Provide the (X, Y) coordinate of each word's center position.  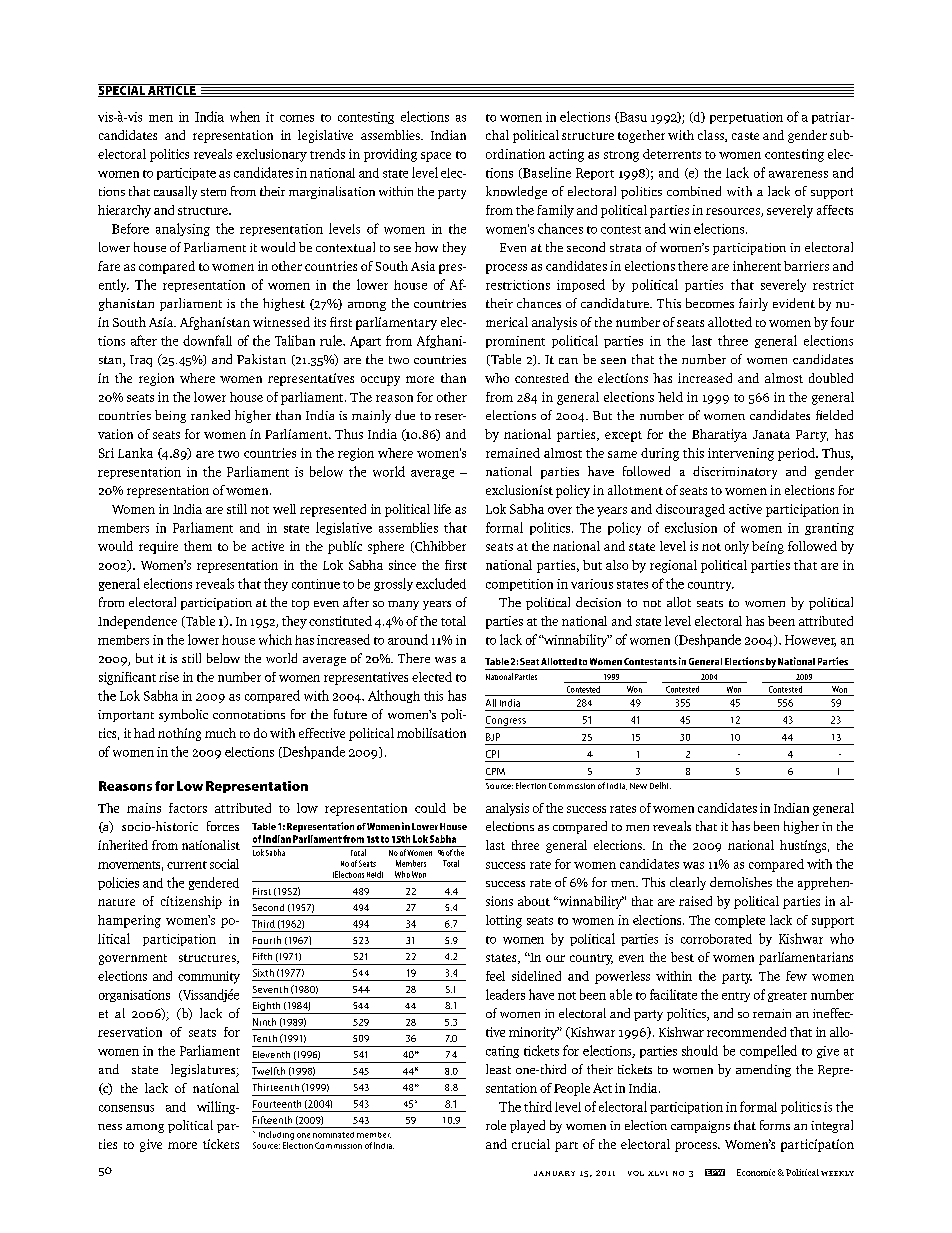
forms (775, 1125)
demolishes (741, 882)
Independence (137, 622)
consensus (126, 1108)
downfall (207, 340)
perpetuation (746, 118)
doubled (831, 378)
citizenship (191, 902)
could (430, 808)
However (810, 641)
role (496, 1125)
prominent (515, 342)
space (436, 157)
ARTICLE (172, 90)
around (408, 639)
